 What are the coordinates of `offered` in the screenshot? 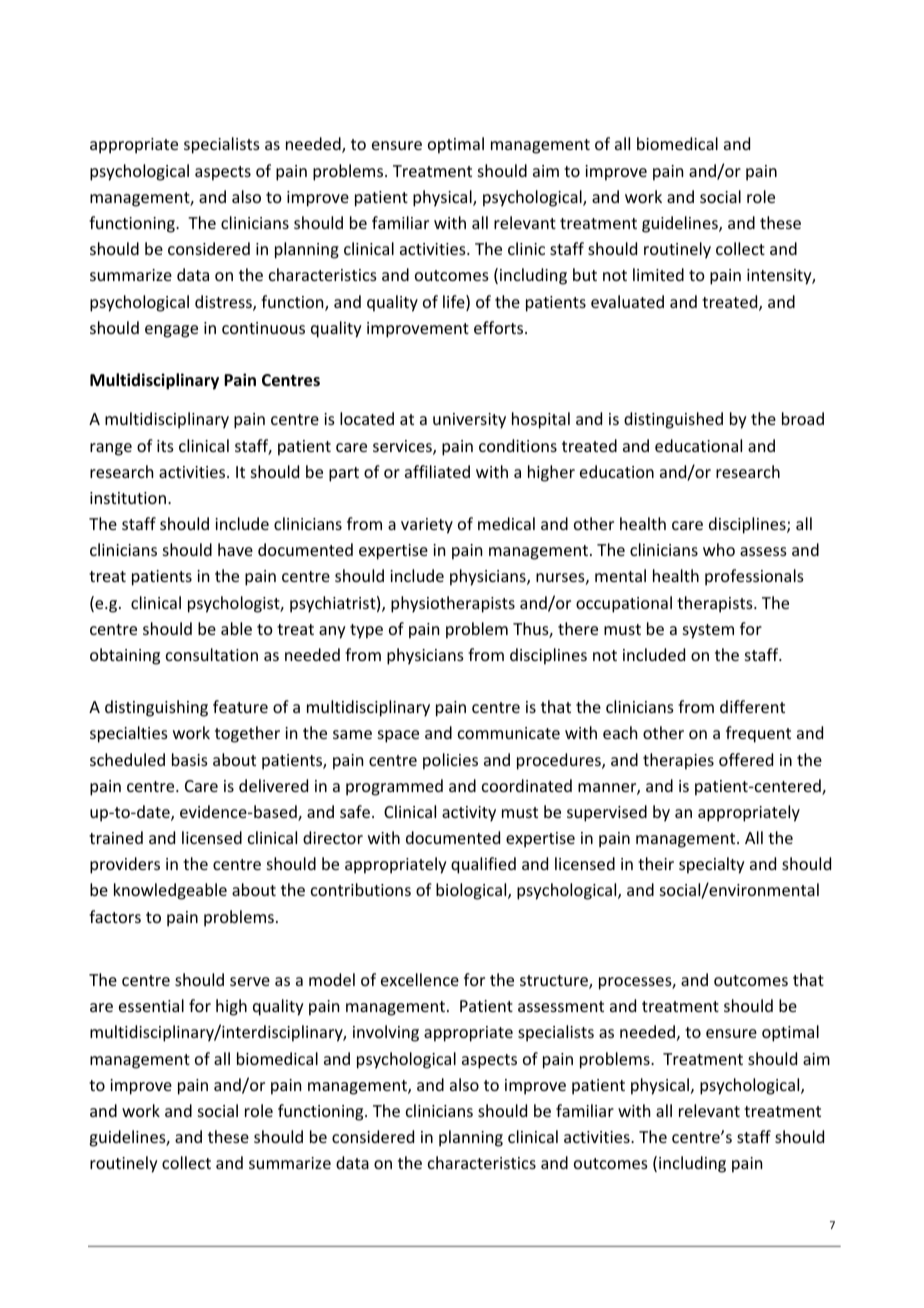 It's located at (746, 759).
